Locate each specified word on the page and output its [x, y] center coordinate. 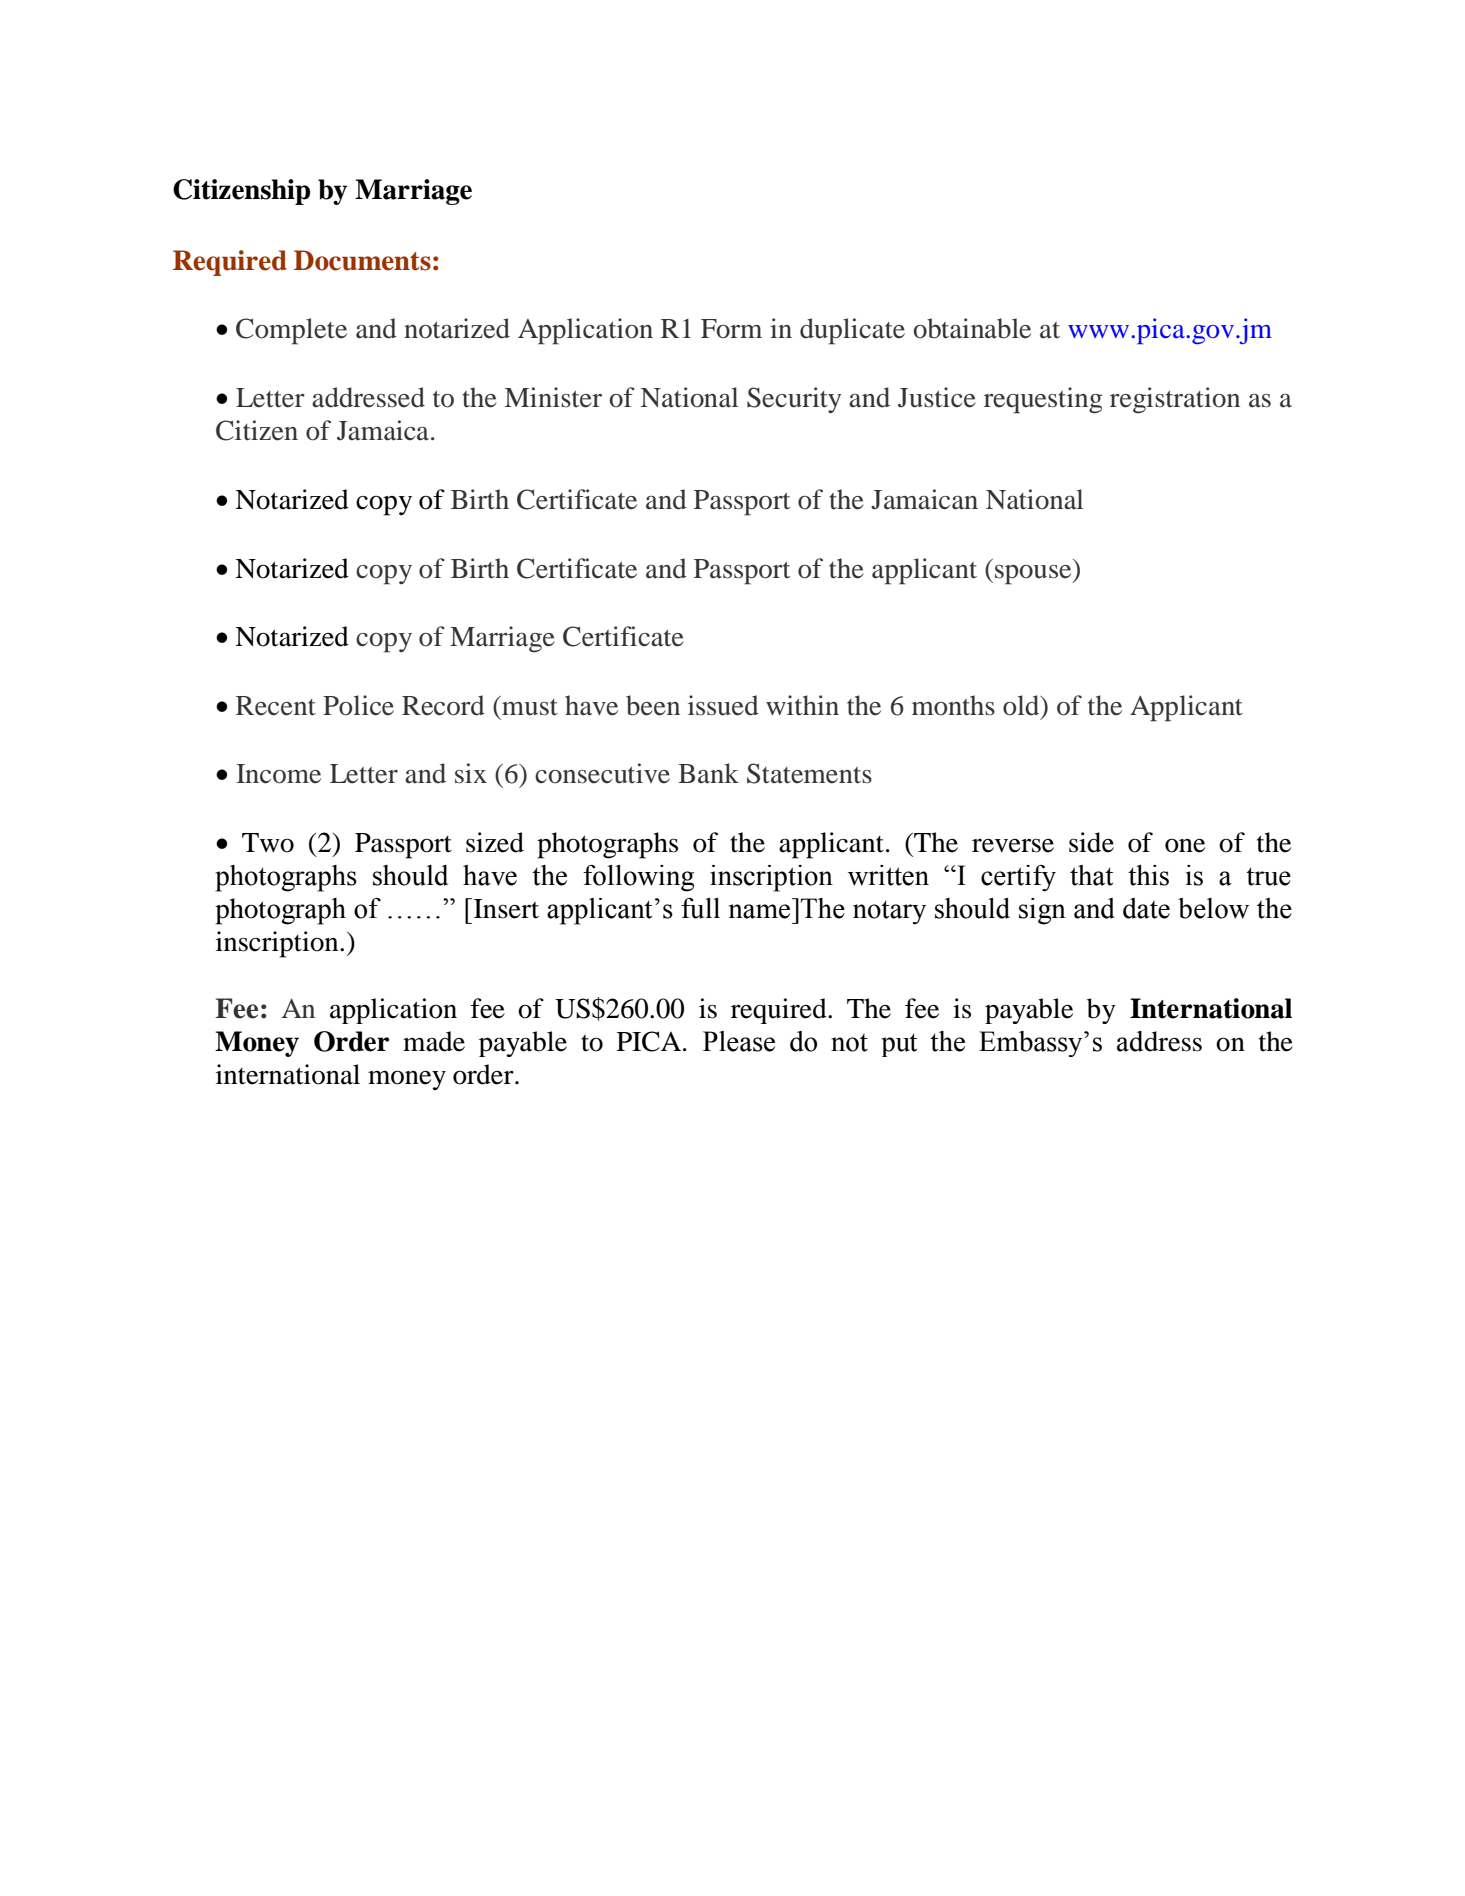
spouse [1034, 575]
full [700, 908]
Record [443, 705]
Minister [553, 397]
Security [794, 400]
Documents [362, 260]
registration [1175, 400]
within [802, 705]
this [1148, 875]
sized [495, 842]
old [1022, 705]
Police [358, 705]
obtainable [972, 328]
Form [731, 329]
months [953, 705]
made [434, 1041]
